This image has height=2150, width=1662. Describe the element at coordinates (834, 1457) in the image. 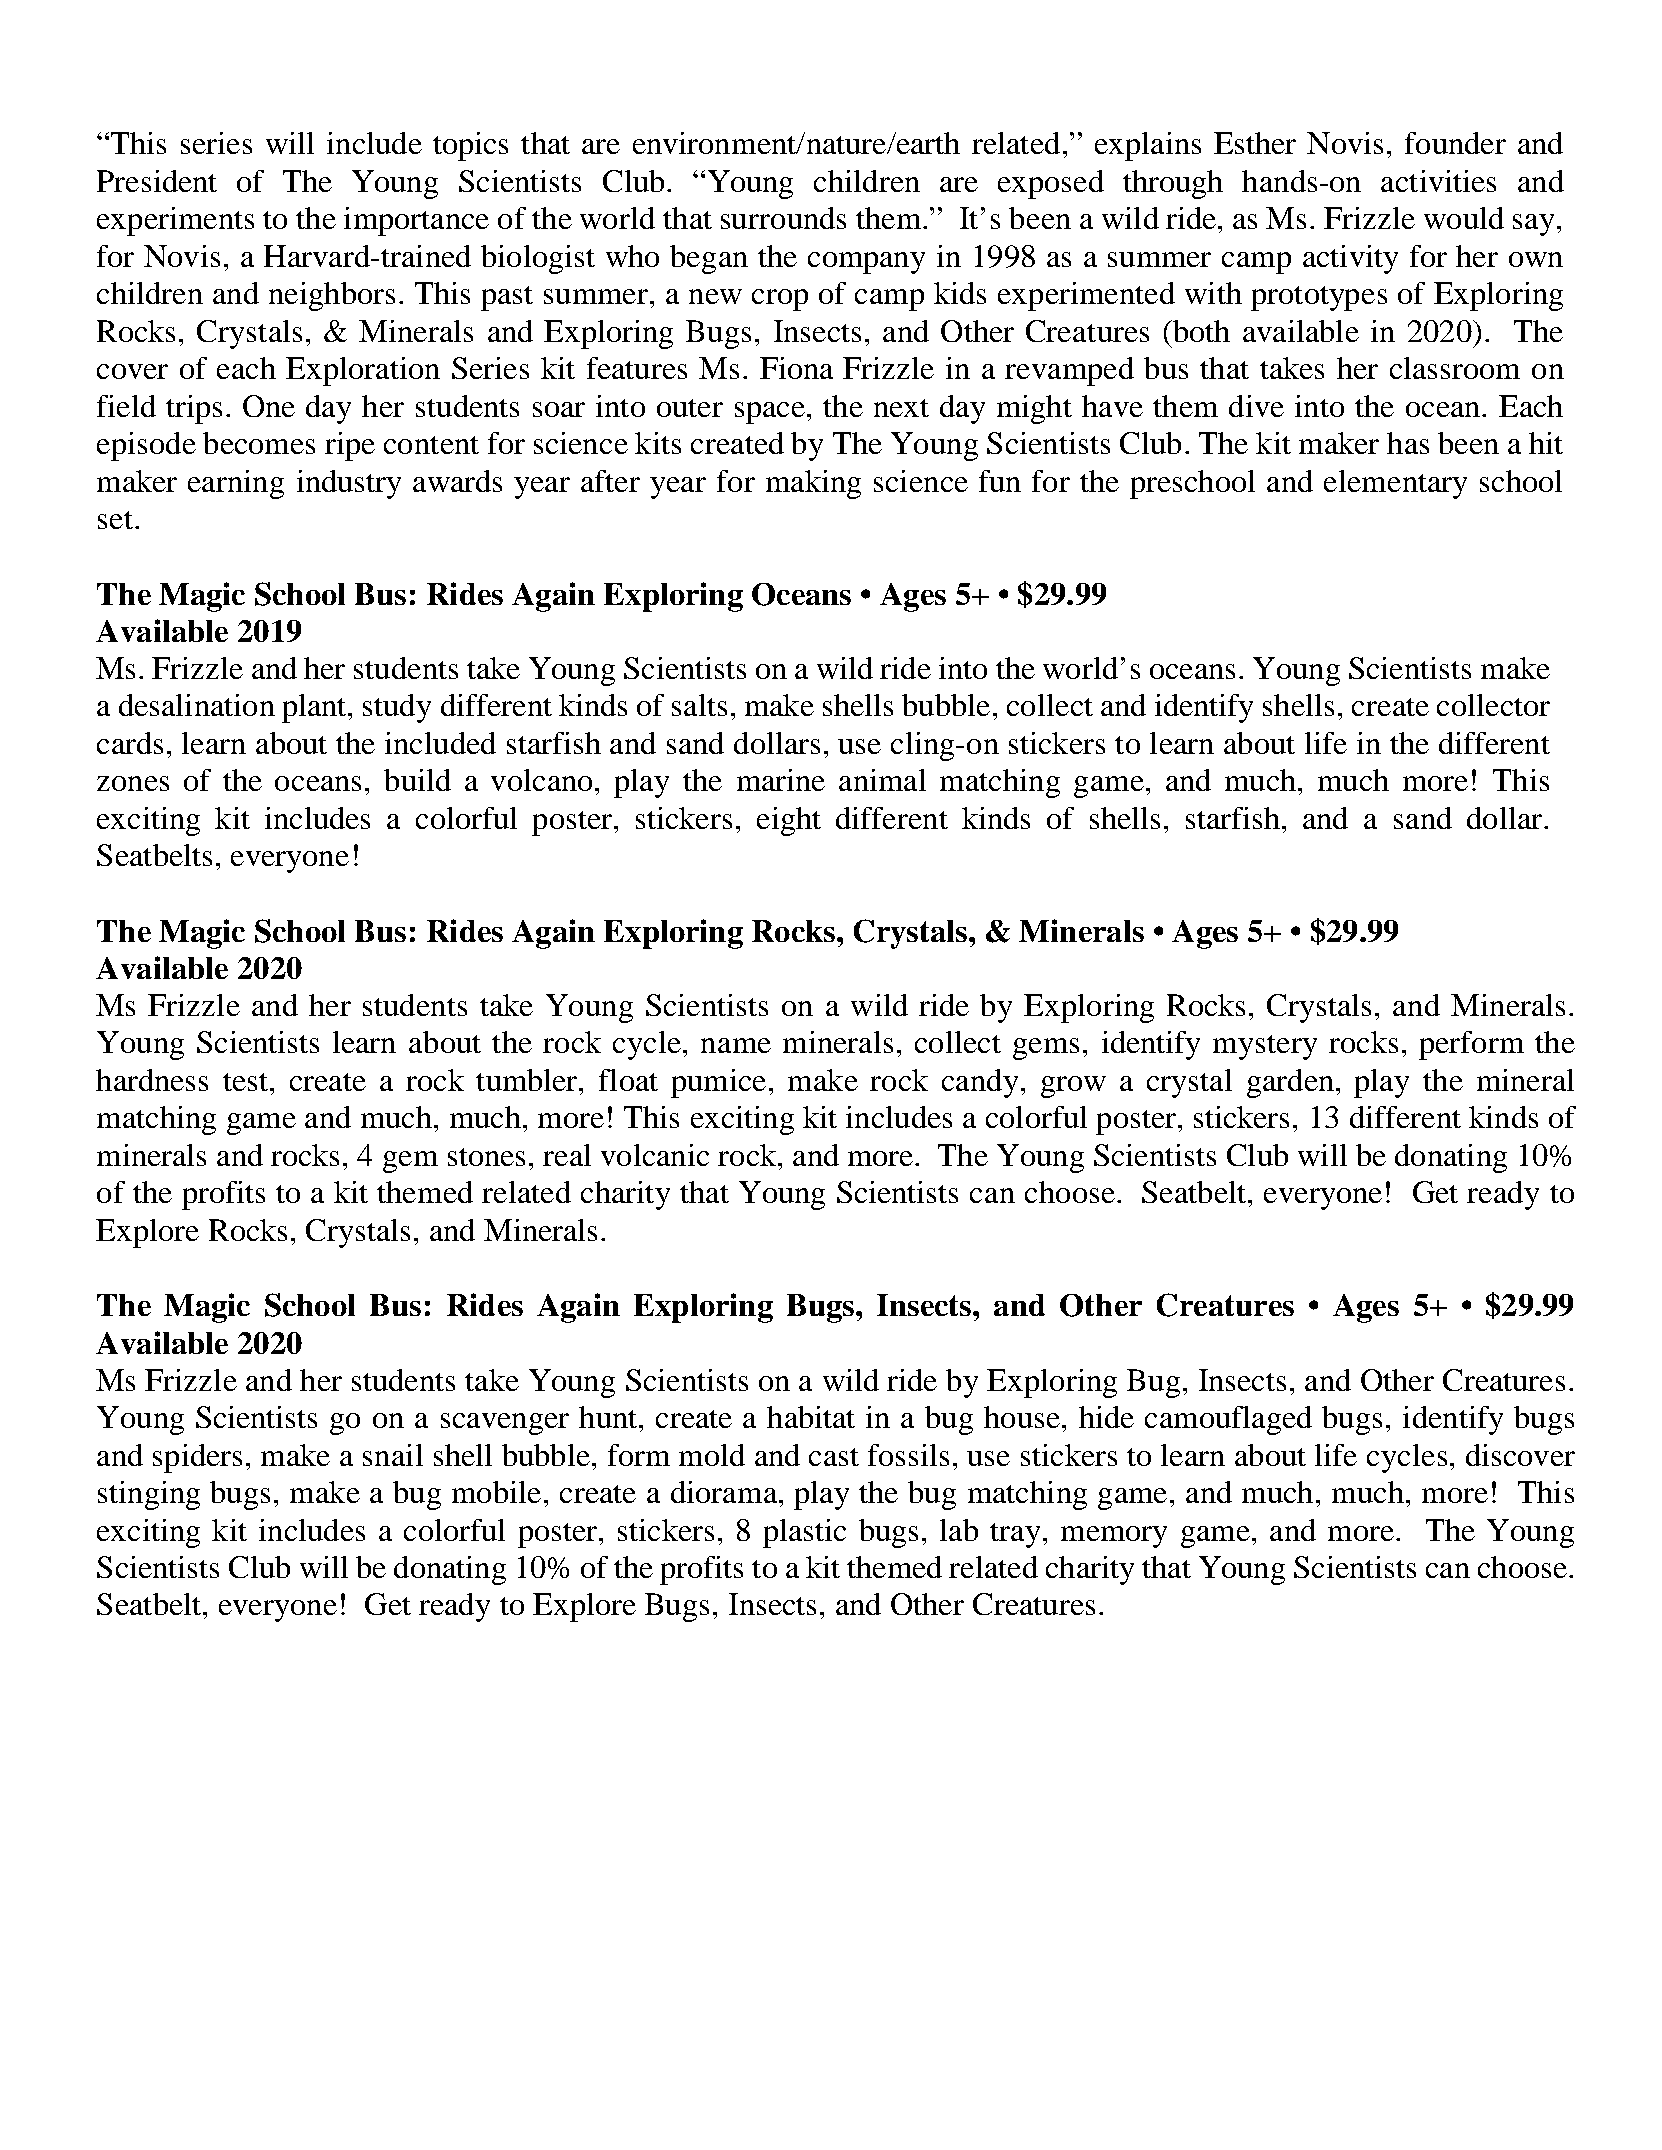

I see `cast` at that location.
